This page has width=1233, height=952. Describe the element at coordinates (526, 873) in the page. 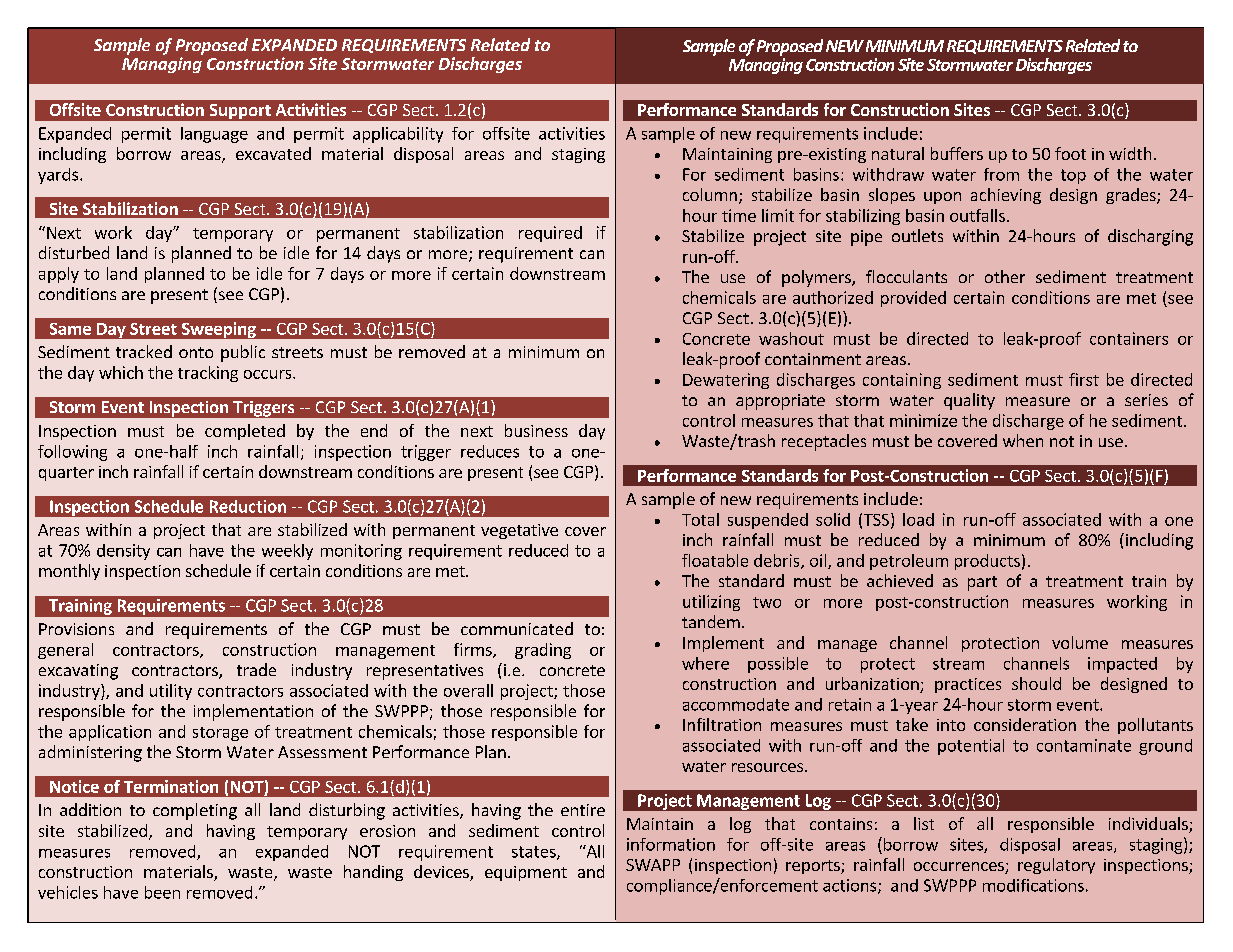

I see `equipment` at that location.
